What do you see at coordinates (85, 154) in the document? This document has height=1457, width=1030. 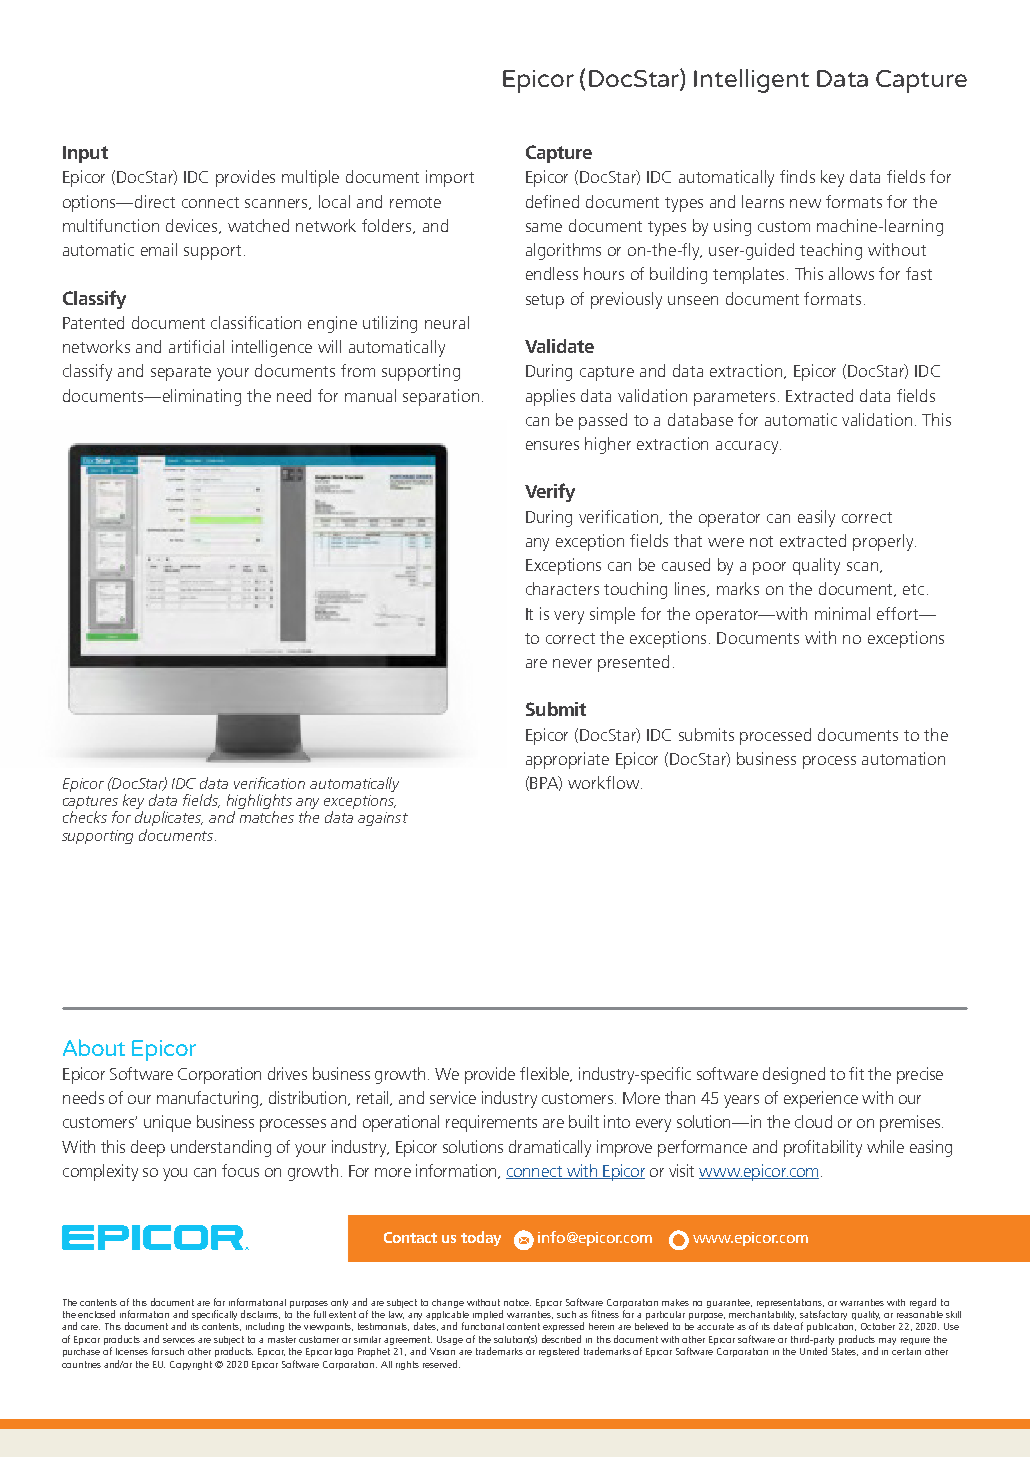 I see `Input` at bounding box center [85, 154].
